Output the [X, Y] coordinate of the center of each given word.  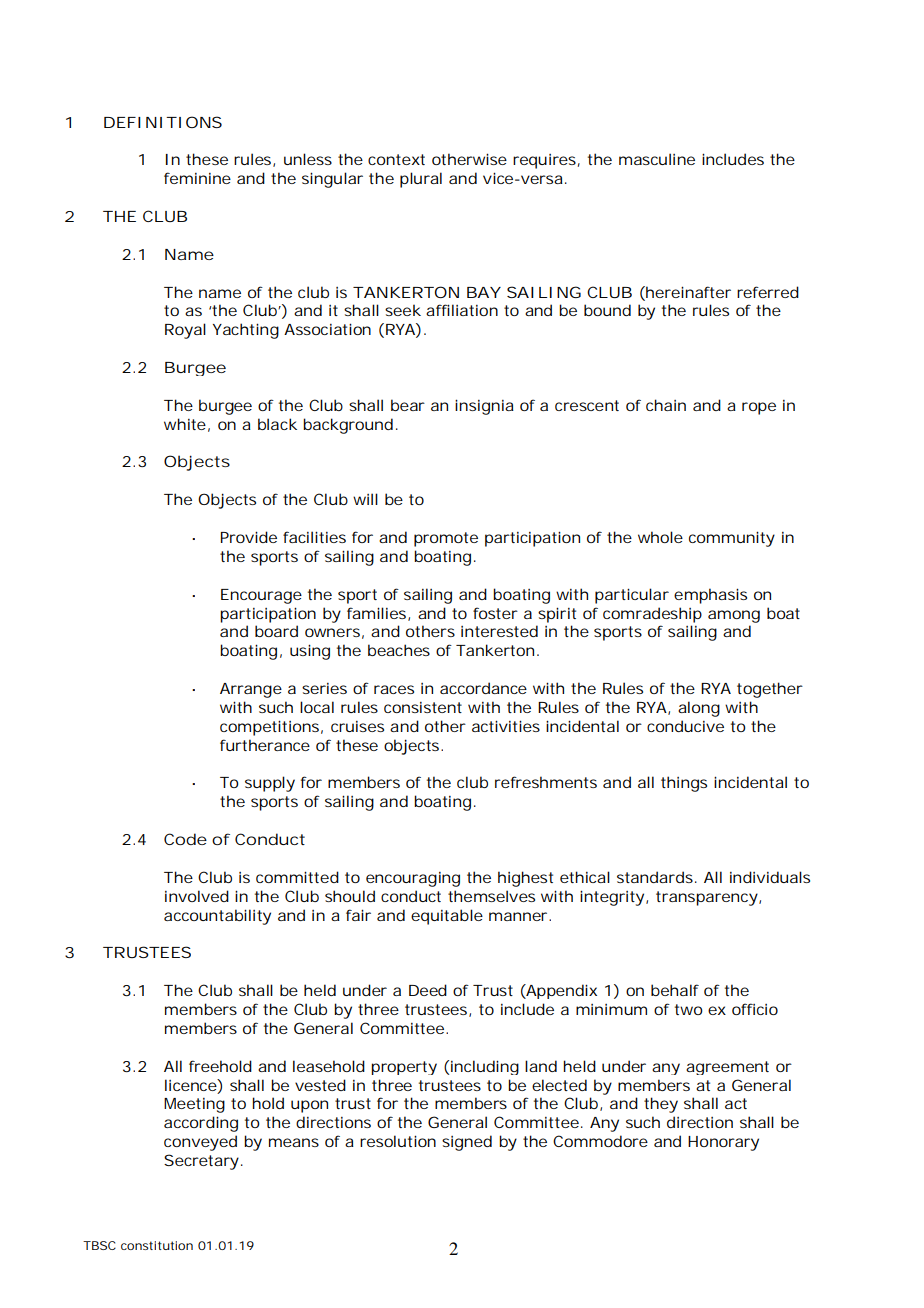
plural [421, 180]
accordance [483, 688]
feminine [197, 178]
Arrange [251, 690]
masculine [657, 159]
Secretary [203, 1162]
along [699, 709]
